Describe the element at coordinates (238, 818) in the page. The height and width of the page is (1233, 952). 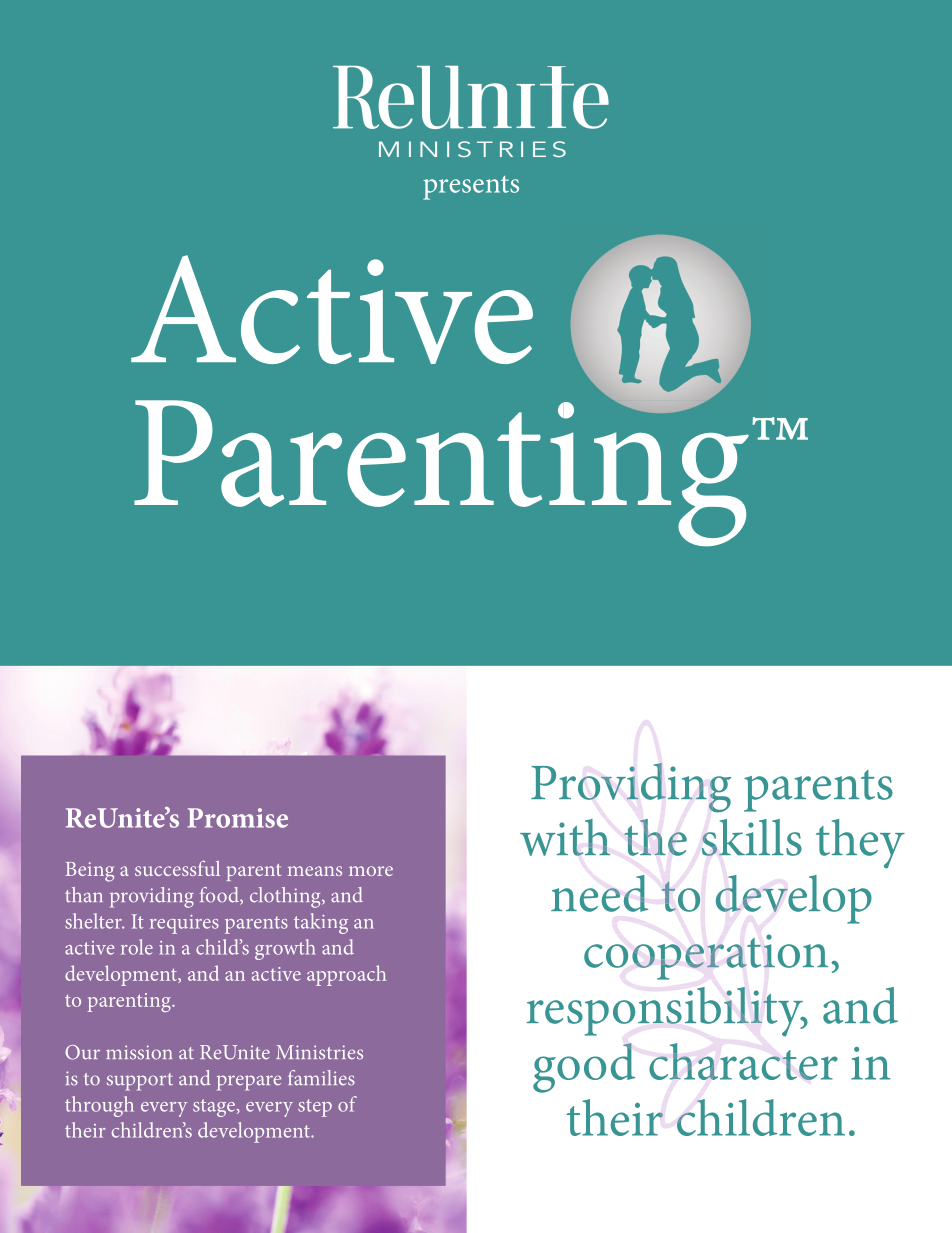
I see `Promise` at that location.
